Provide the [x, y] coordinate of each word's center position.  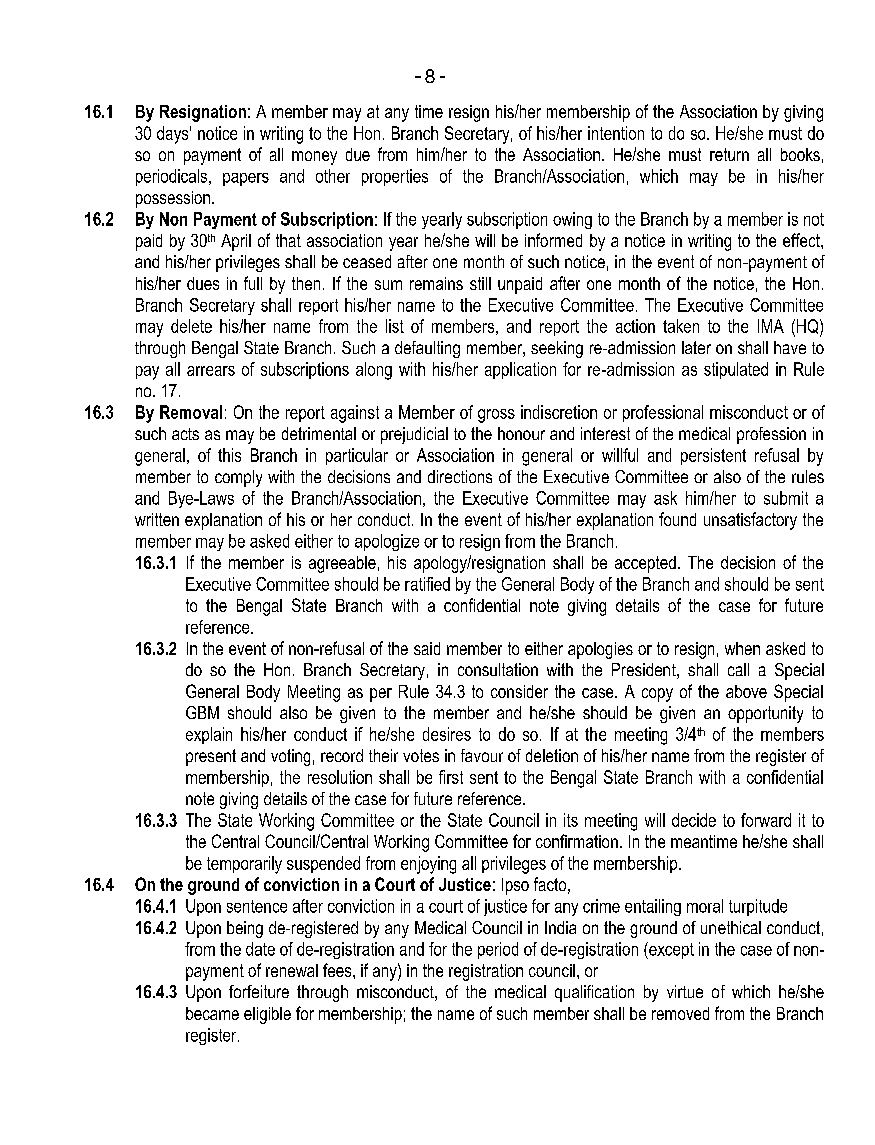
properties [395, 177]
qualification [594, 993]
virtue [685, 991]
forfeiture [259, 991]
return [729, 154]
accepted [645, 564]
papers [246, 179]
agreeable [342, 564]
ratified [427, 584]
